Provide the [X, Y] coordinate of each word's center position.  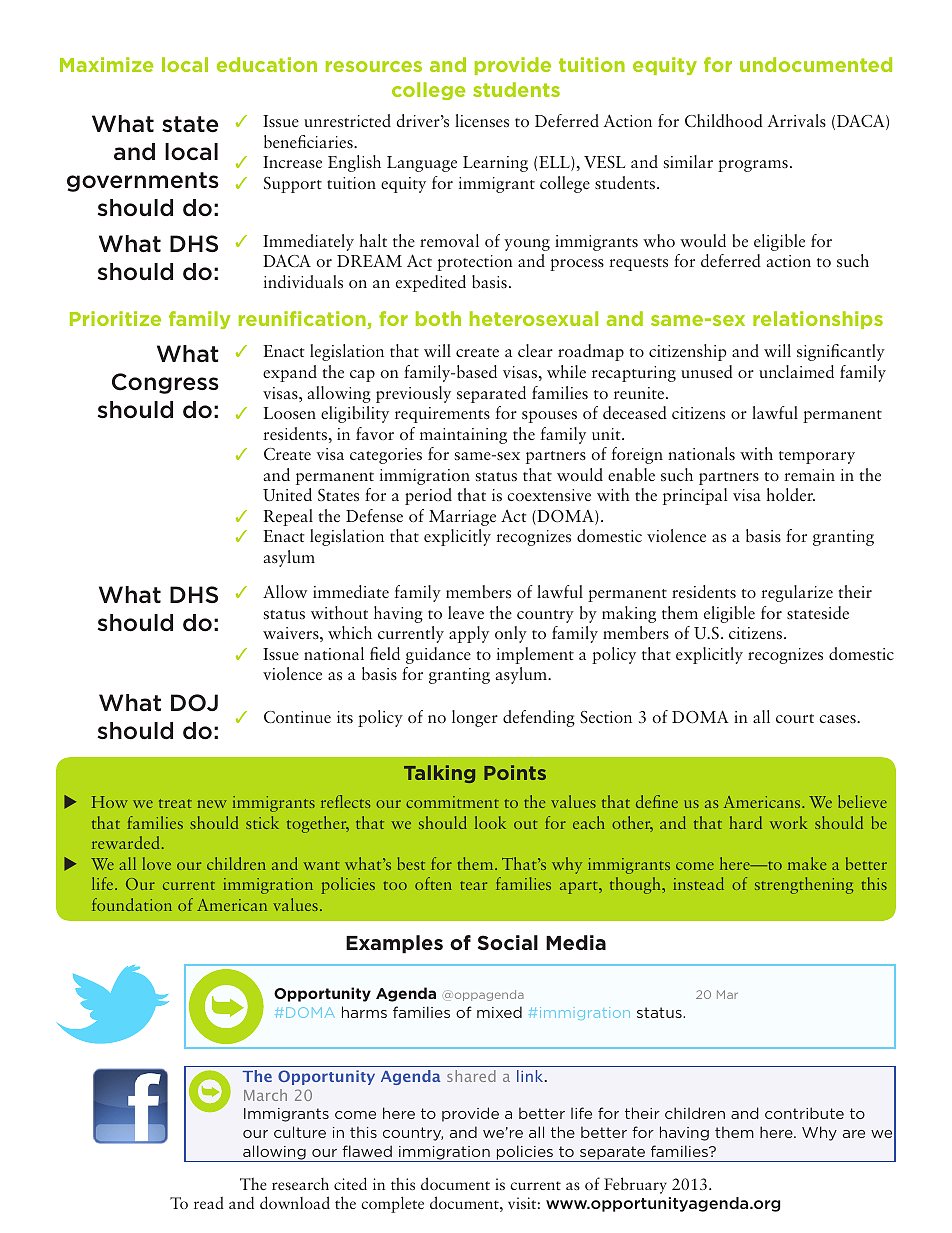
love [157, 863]
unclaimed [796, 371]
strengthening [804, 885]
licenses [482, 120]
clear [535, 350]
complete [392, 1204]
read [209, 1203]
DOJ [194, 703]
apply [469, 634]
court [795, 718]
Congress [165, 383]
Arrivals [797, 120]
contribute [804, 1113]
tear [473, 885]
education [267, 64]
